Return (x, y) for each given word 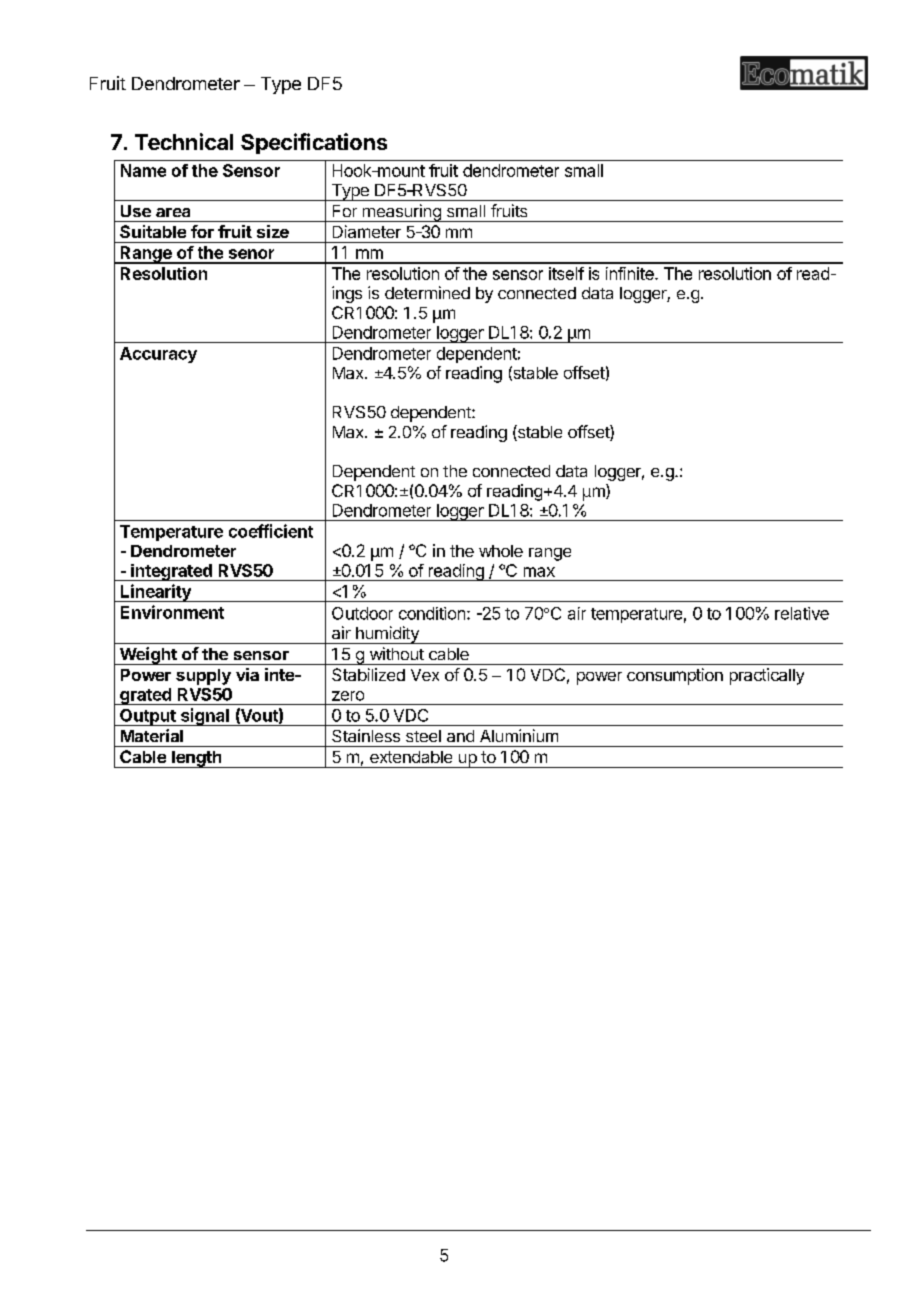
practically (767, 676)
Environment (172, 612)
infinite (631, 273)
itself (566, 273)
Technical (184, 141)
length (197, 759)
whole (501, 551)
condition (432, 613)
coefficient (271, 531)
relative (802, 613)
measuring (401, 213)
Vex (425, 675)
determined (427, 292)
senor (251, 254)
